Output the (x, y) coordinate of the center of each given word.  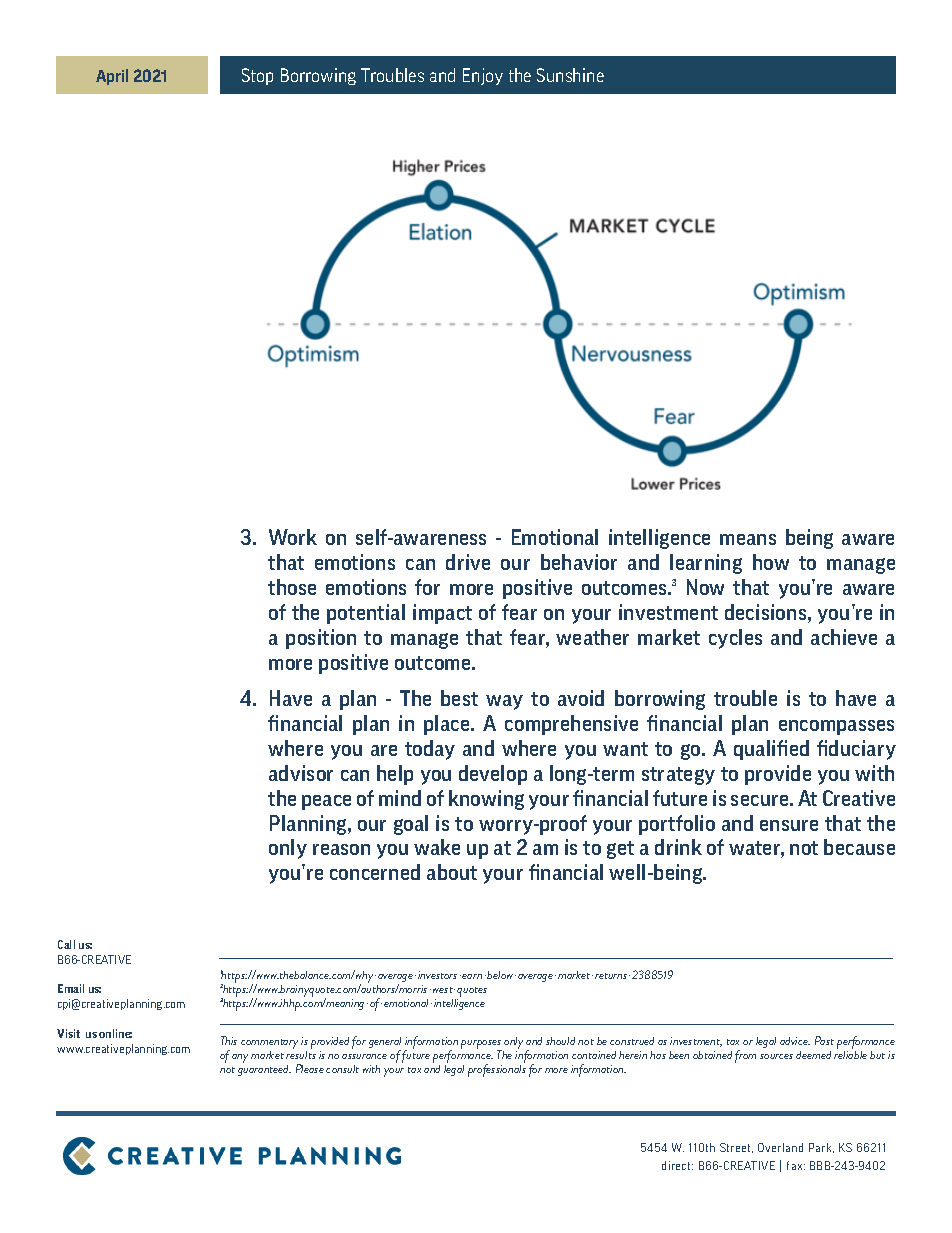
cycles (735, 639)
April (112, 77)
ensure (789, 825)
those (292, 587)
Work (293, 537)
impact (442, 614)
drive (468, 562)
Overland (780, 1147)
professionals (497, 1069)
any (240, 1058)
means (748, 539)
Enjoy (483, 76)
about (452, 872)
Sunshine (570, 75)
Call (66, 944)
